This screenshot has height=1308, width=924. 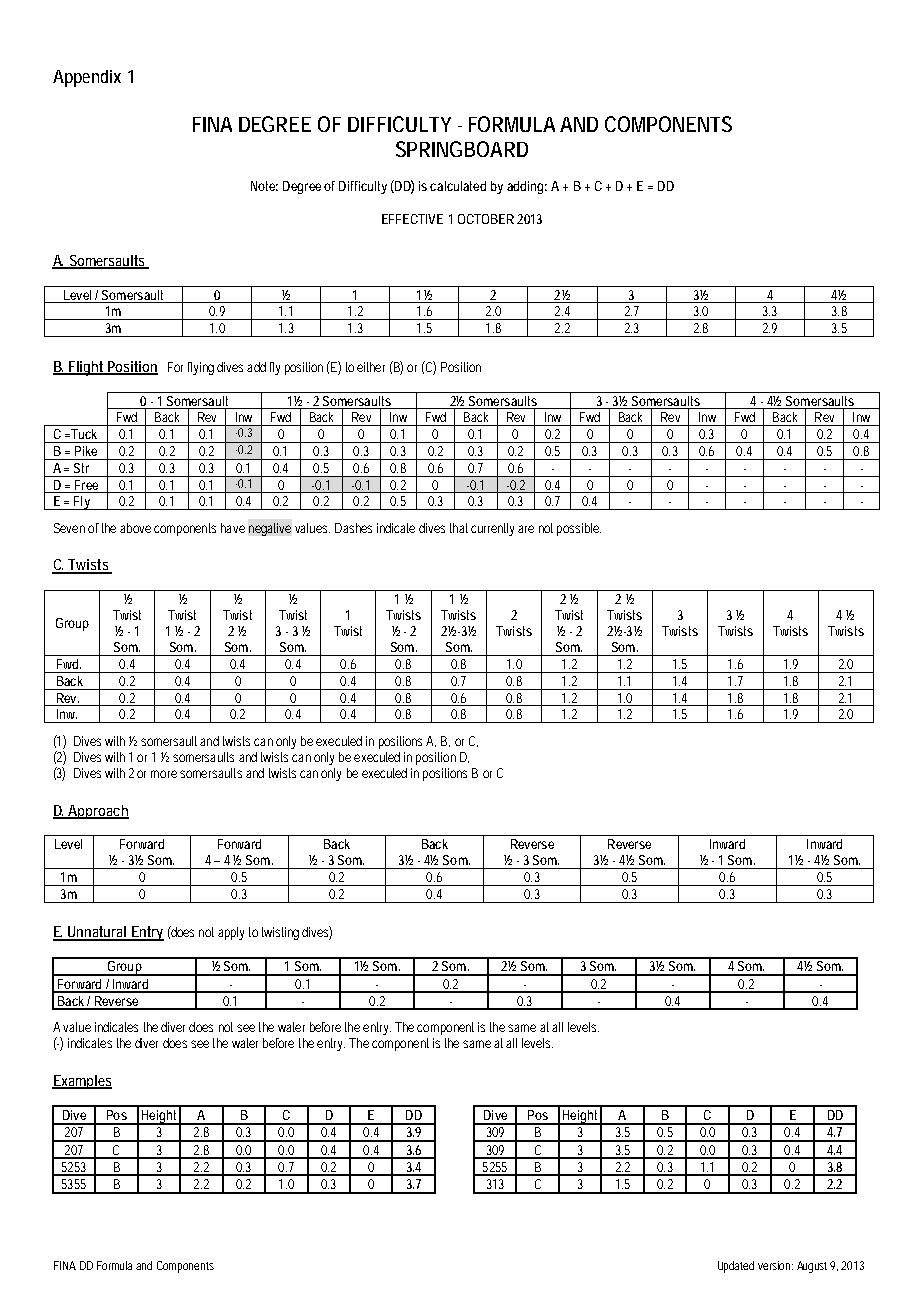 What do you see at coordinates (201, 368) in the screenshot?
I see `flying` at bounding box center [201, 368].
